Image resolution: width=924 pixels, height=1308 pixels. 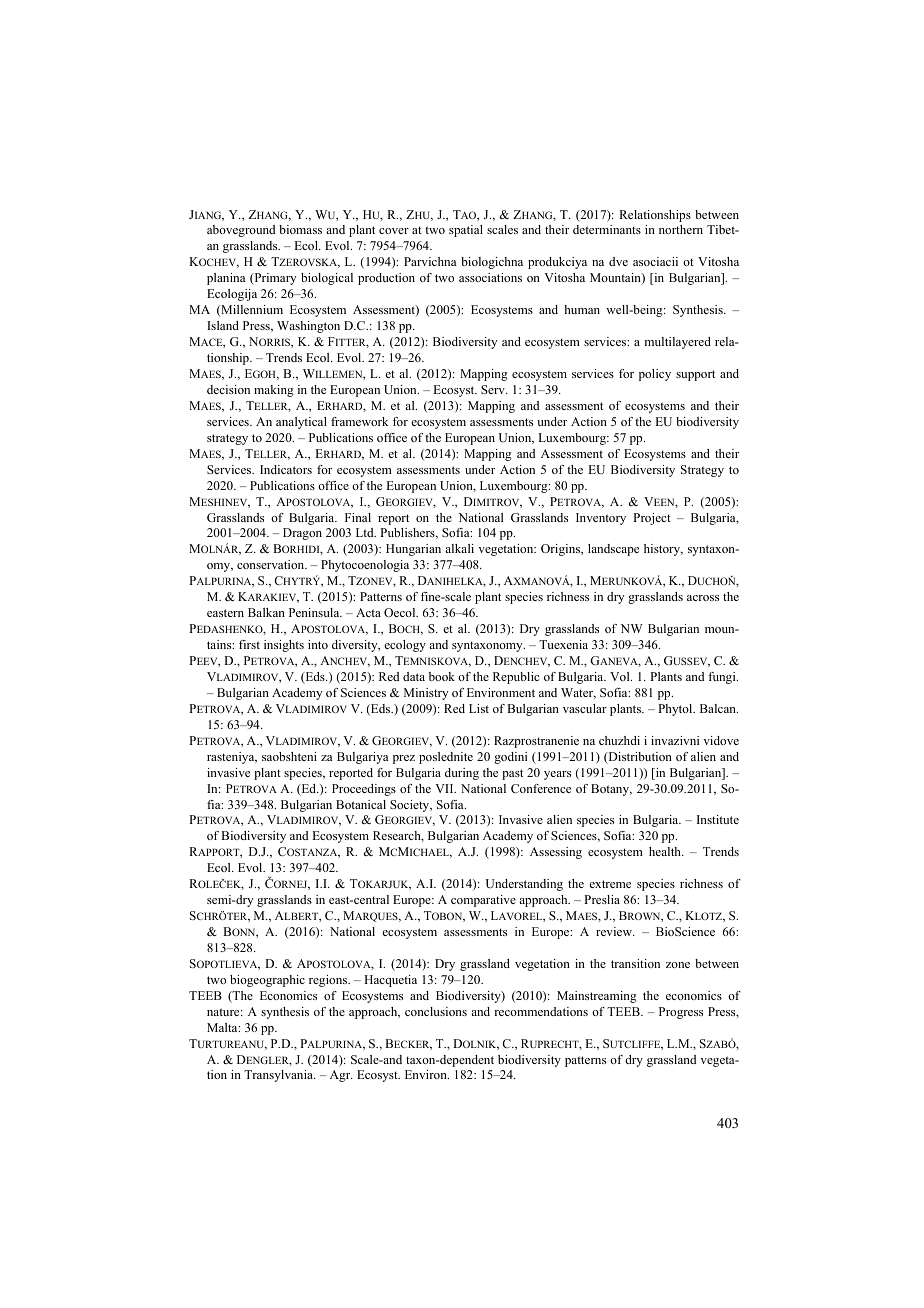 I want to click on health, so click(x=666, y=851).
